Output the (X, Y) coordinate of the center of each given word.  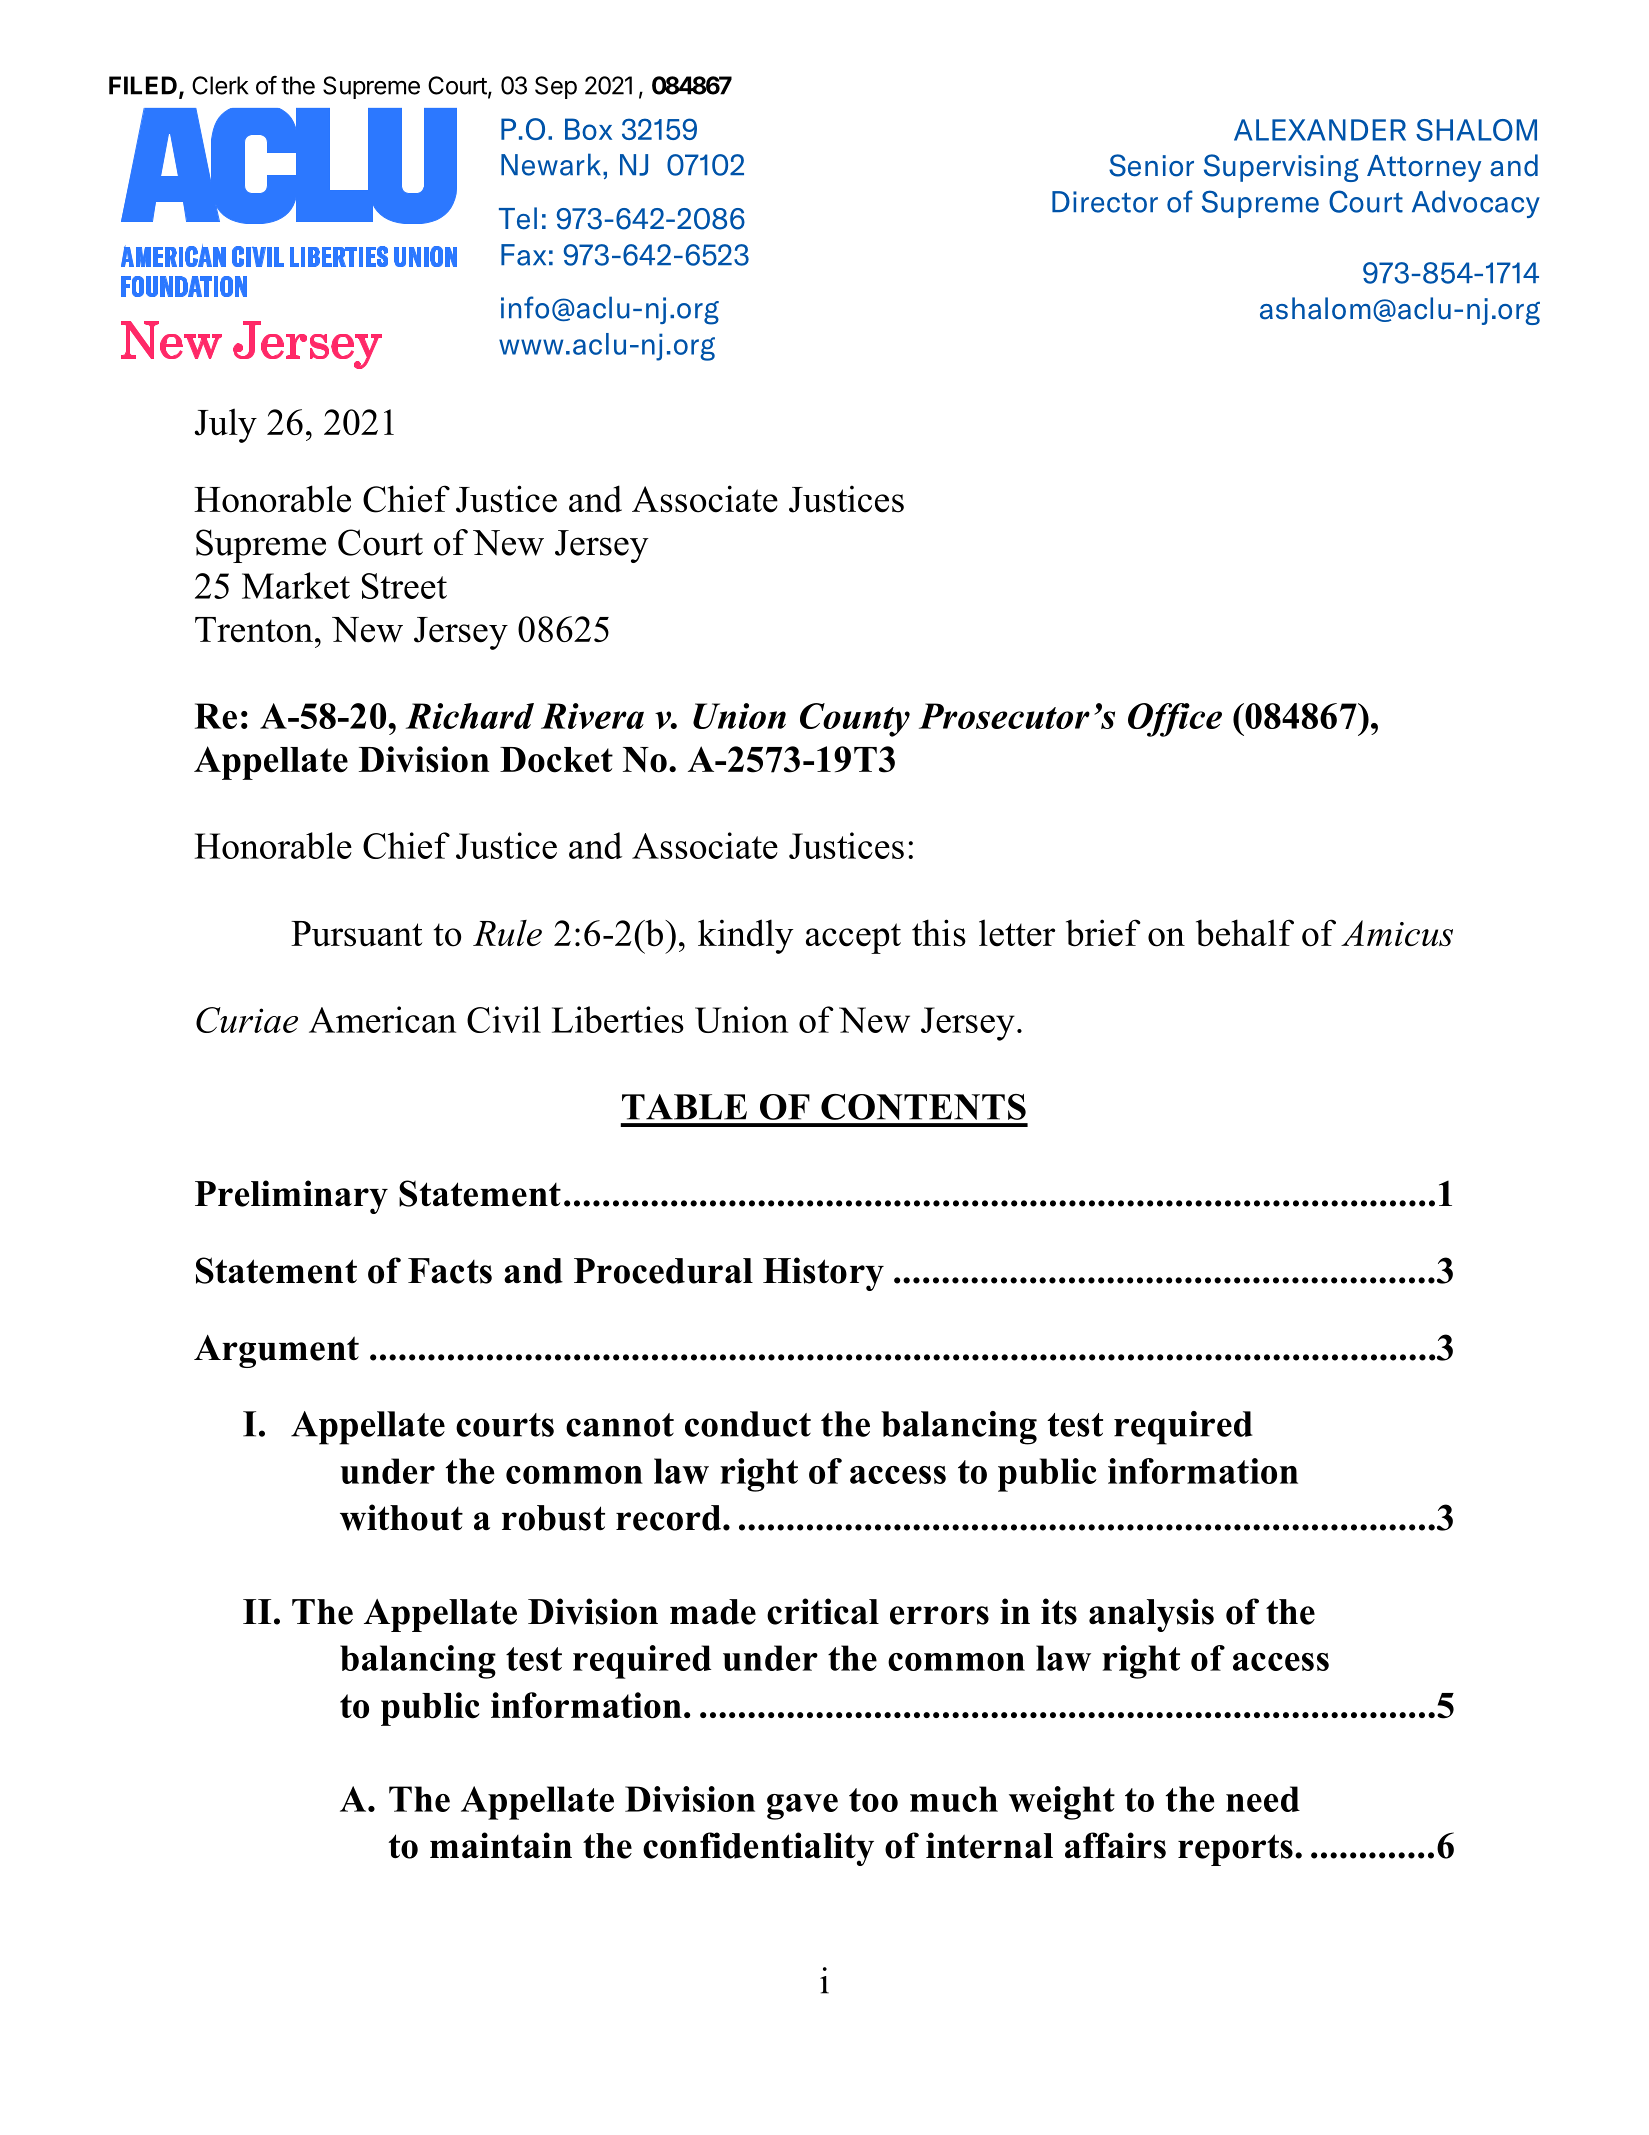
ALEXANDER (1320, 130)
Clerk (220, 85)
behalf (1245, 933)
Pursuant (356, 934)
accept (853, 938)
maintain (501, 1845)
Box (588, 129)
